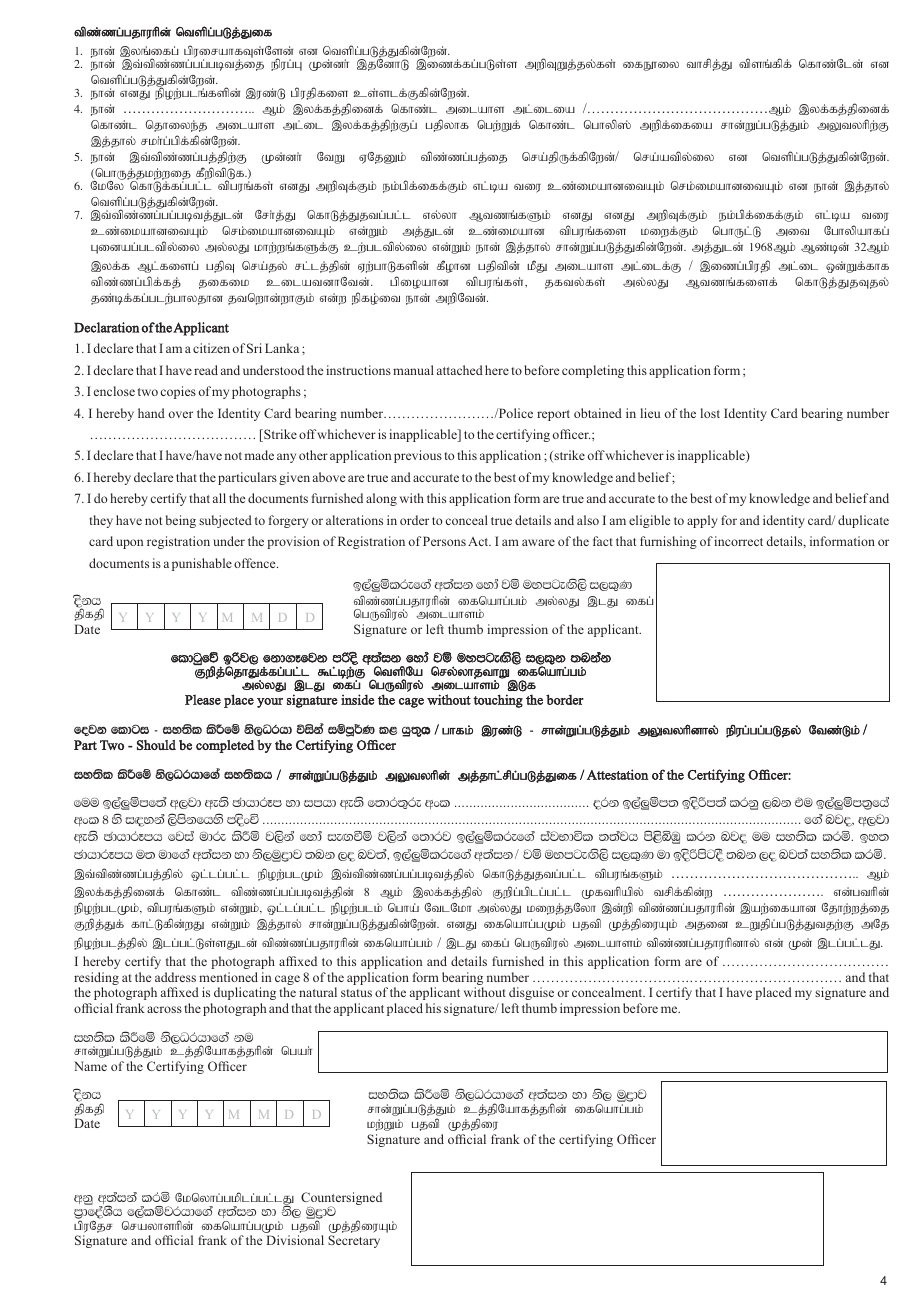 The width and height of the screenshot is (924, 1308). I want to click on touching, so click(498, 701).
